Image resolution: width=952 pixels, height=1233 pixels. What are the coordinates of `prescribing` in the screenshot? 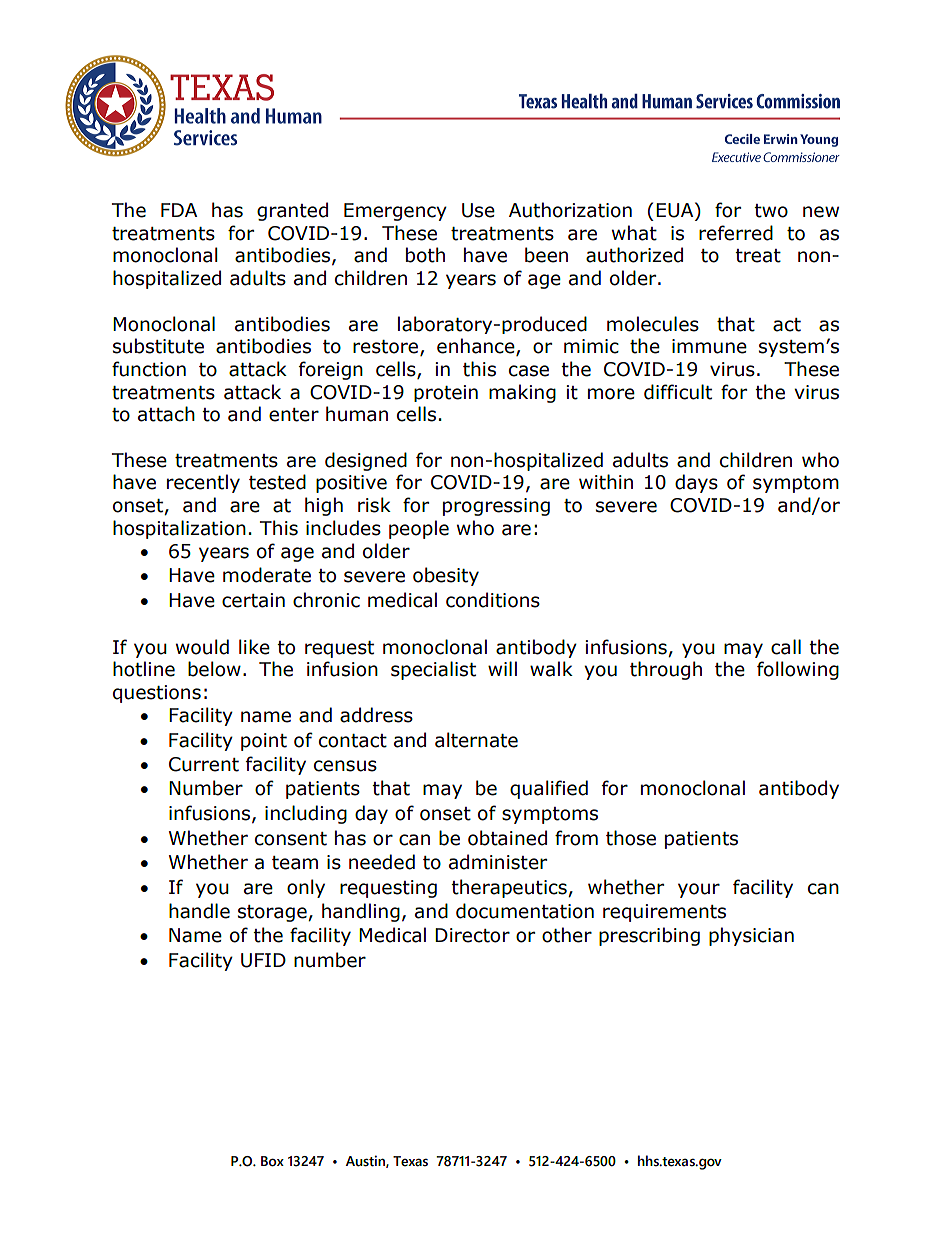 It's located at (649, 936).
